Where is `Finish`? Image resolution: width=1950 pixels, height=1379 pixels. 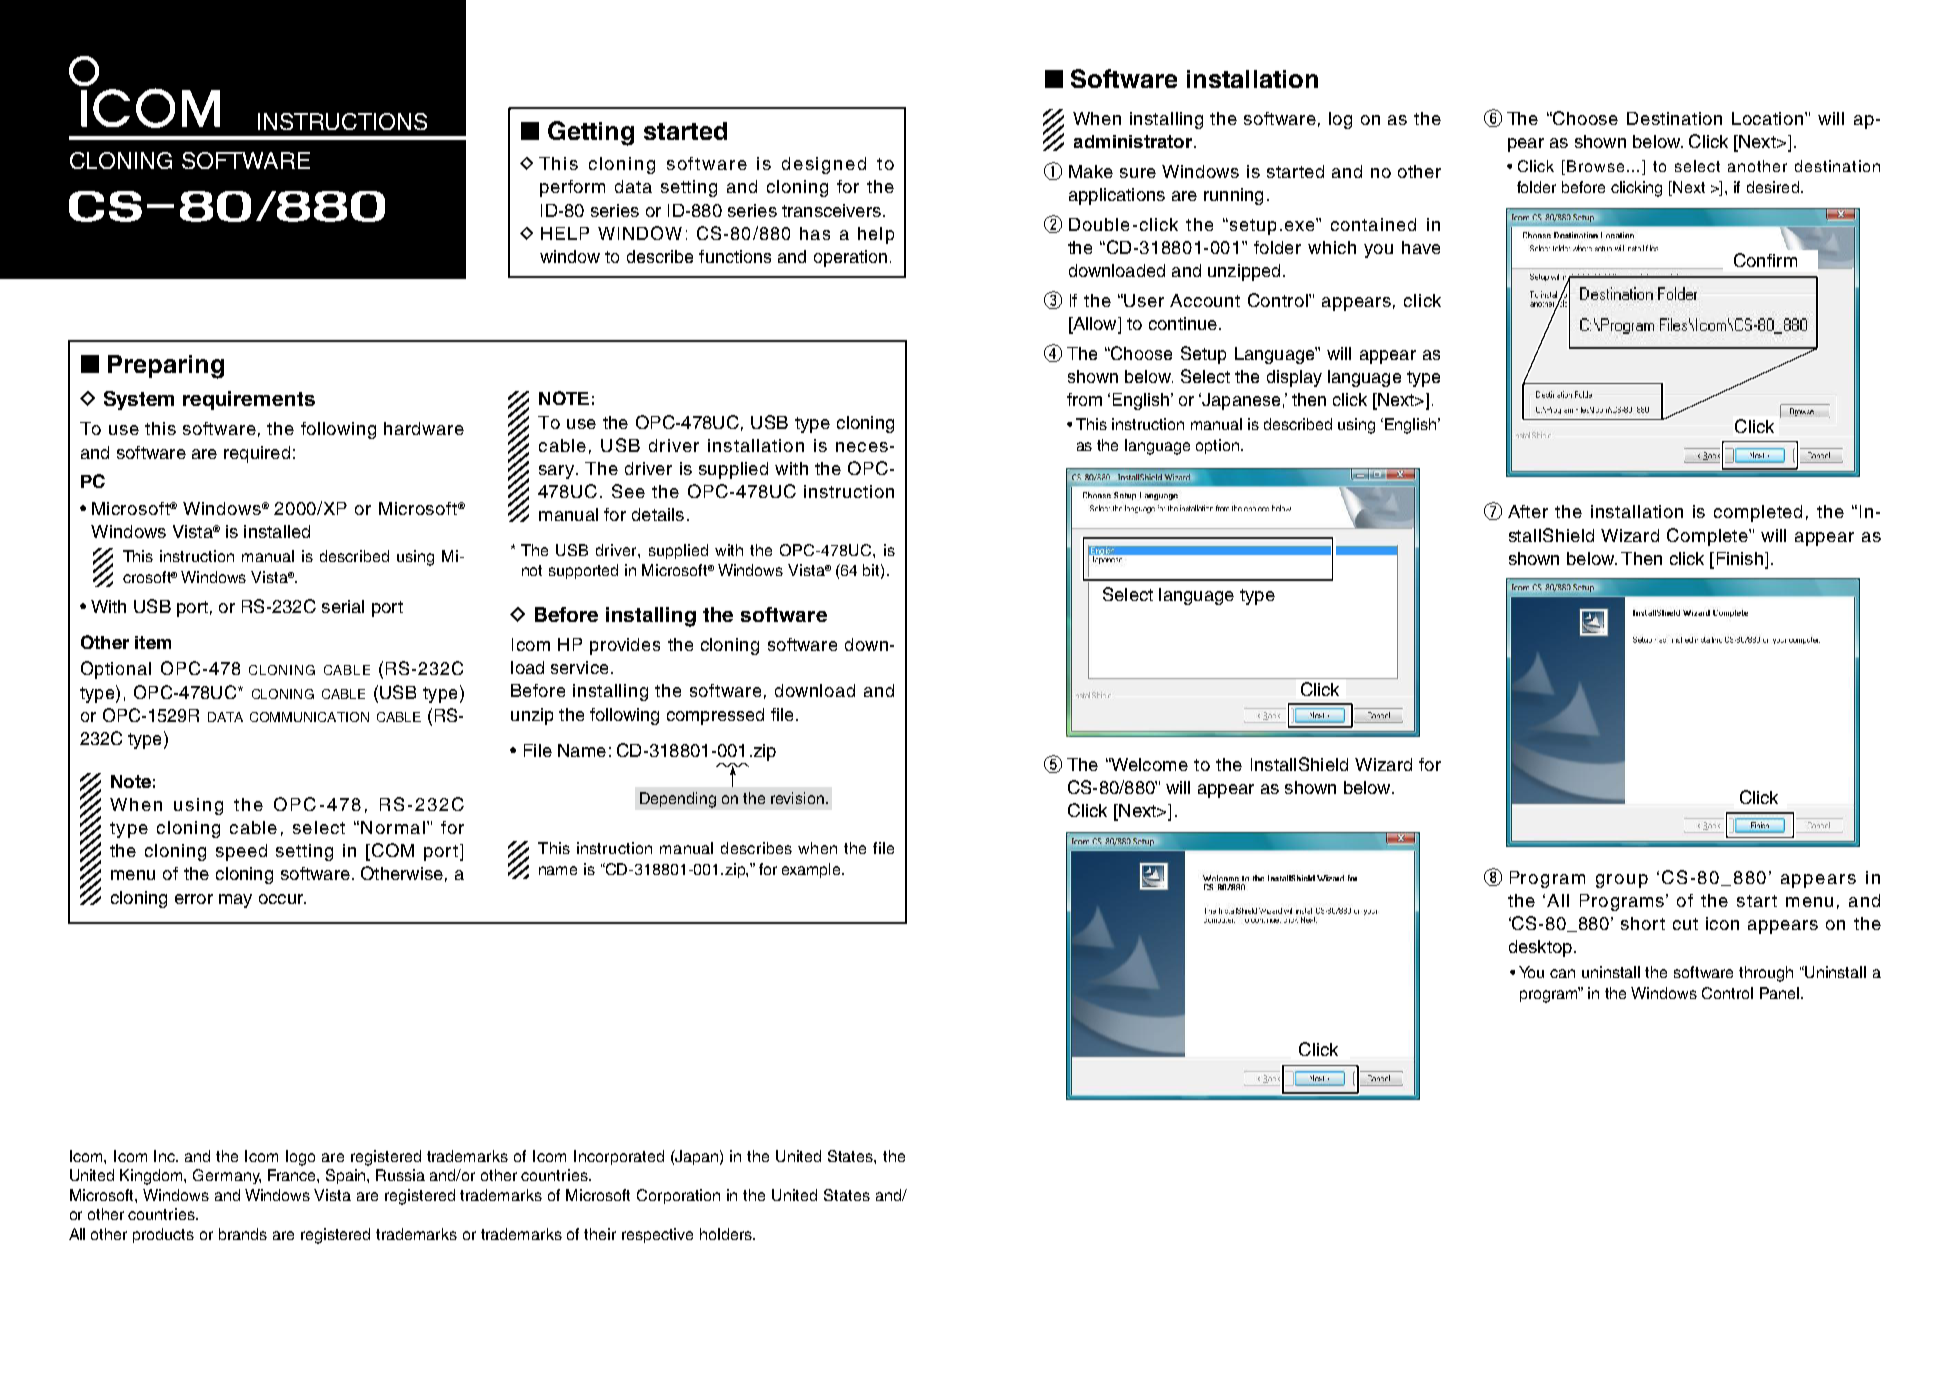 Finish is located at coordinates (1740, 558).
